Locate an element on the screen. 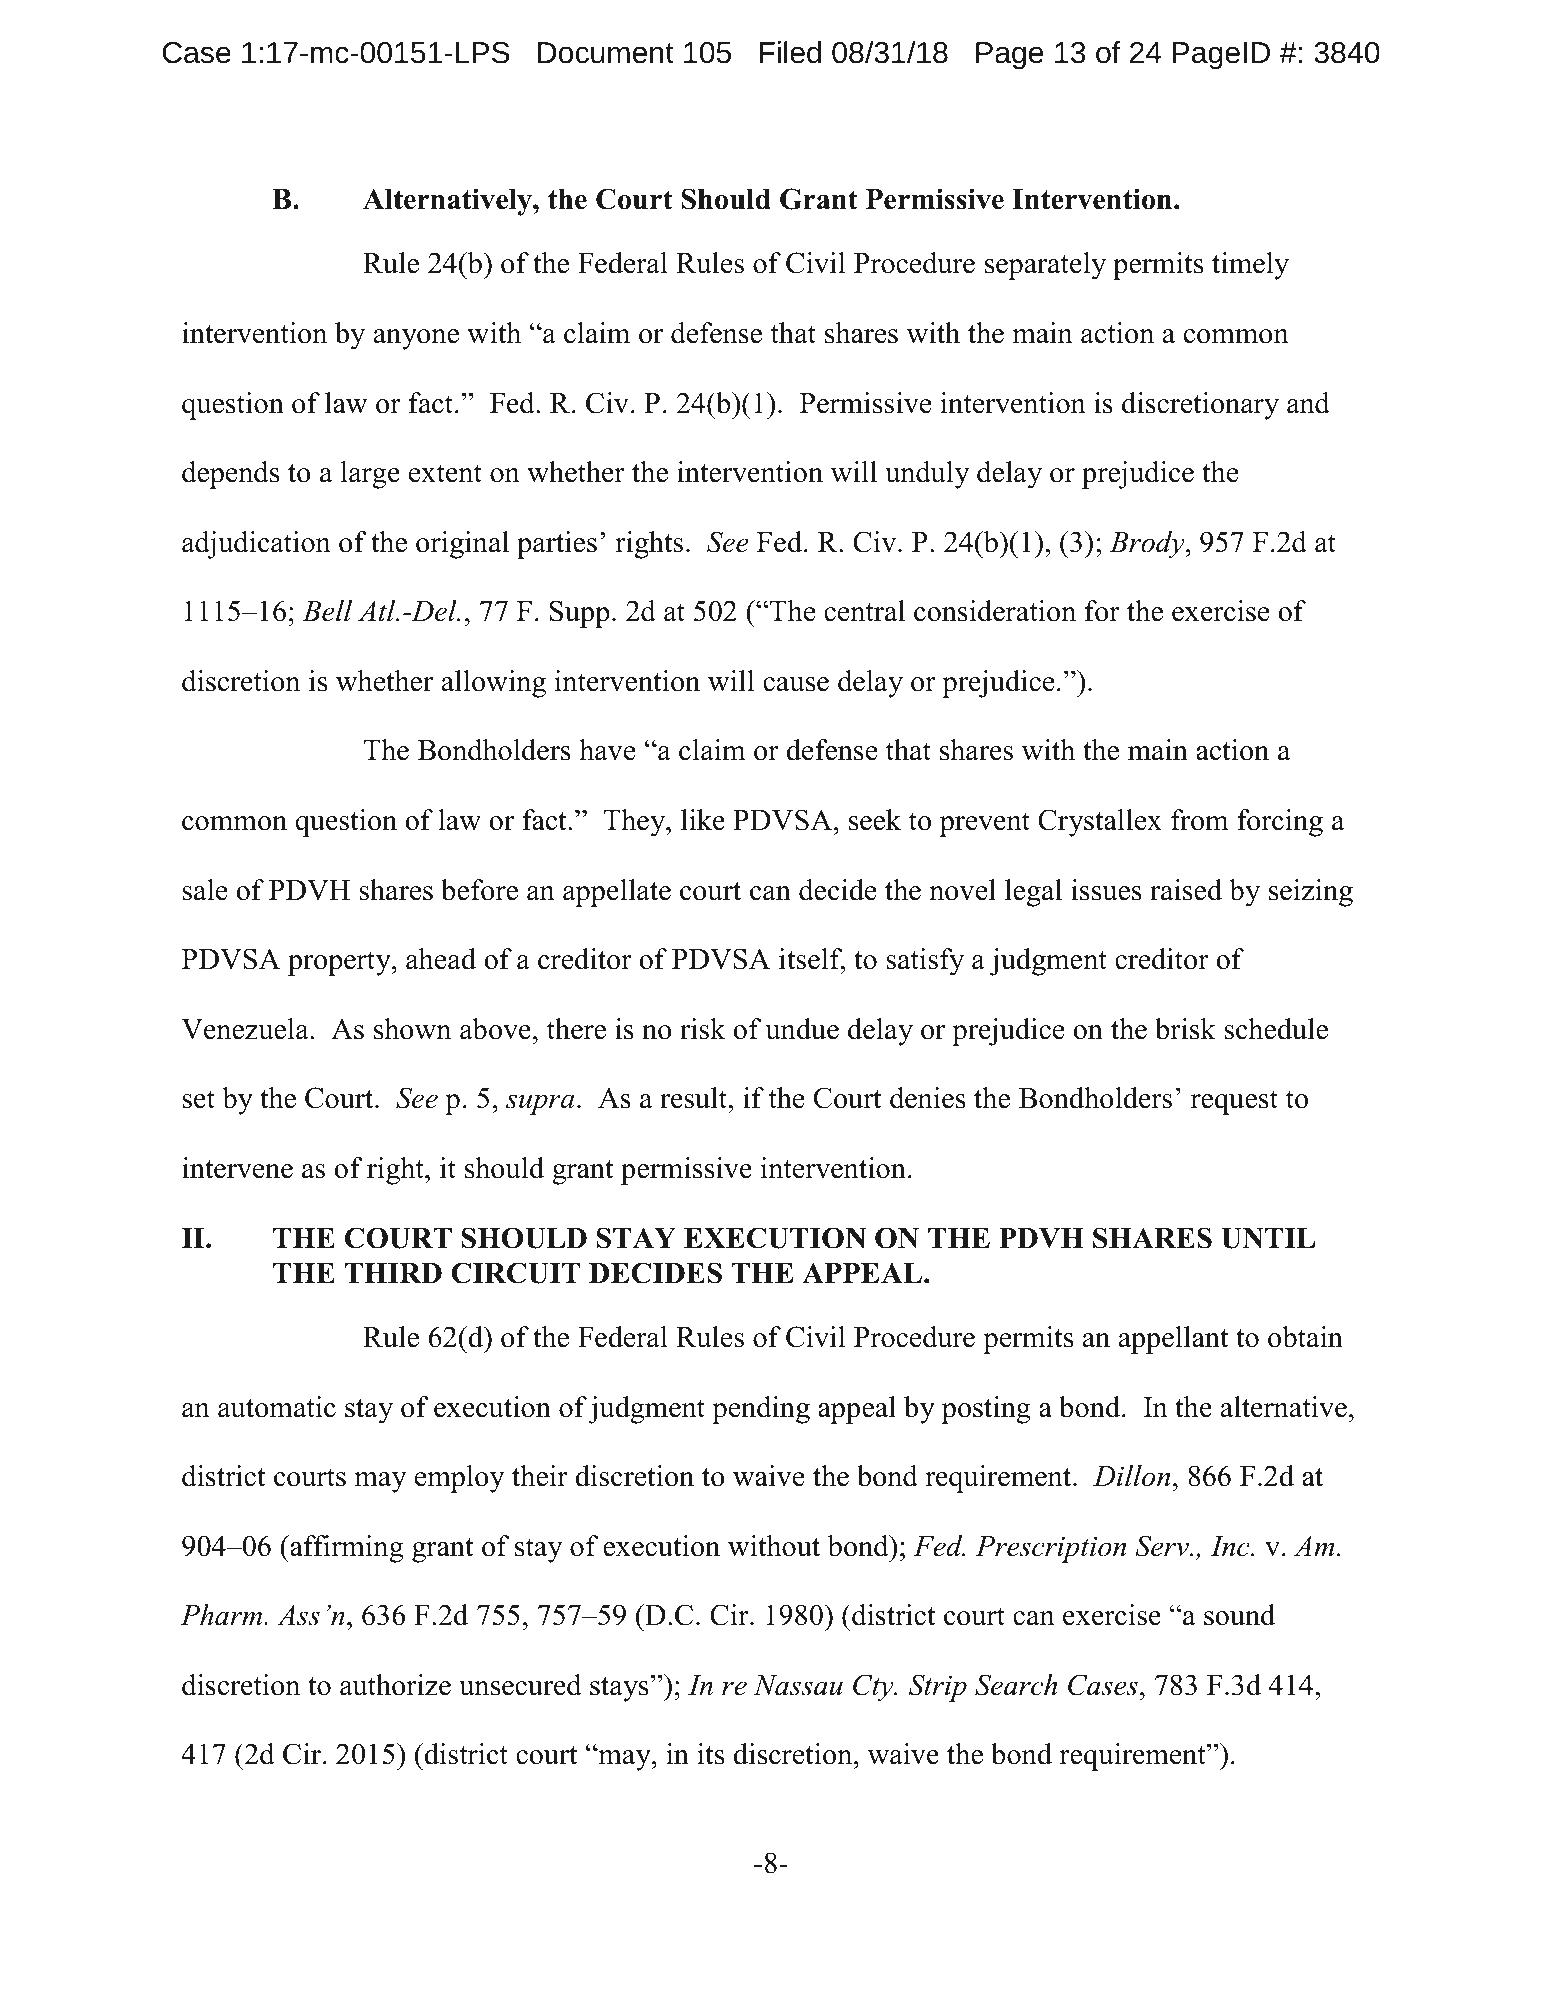  timely is located at coordinates (1250, 266).
